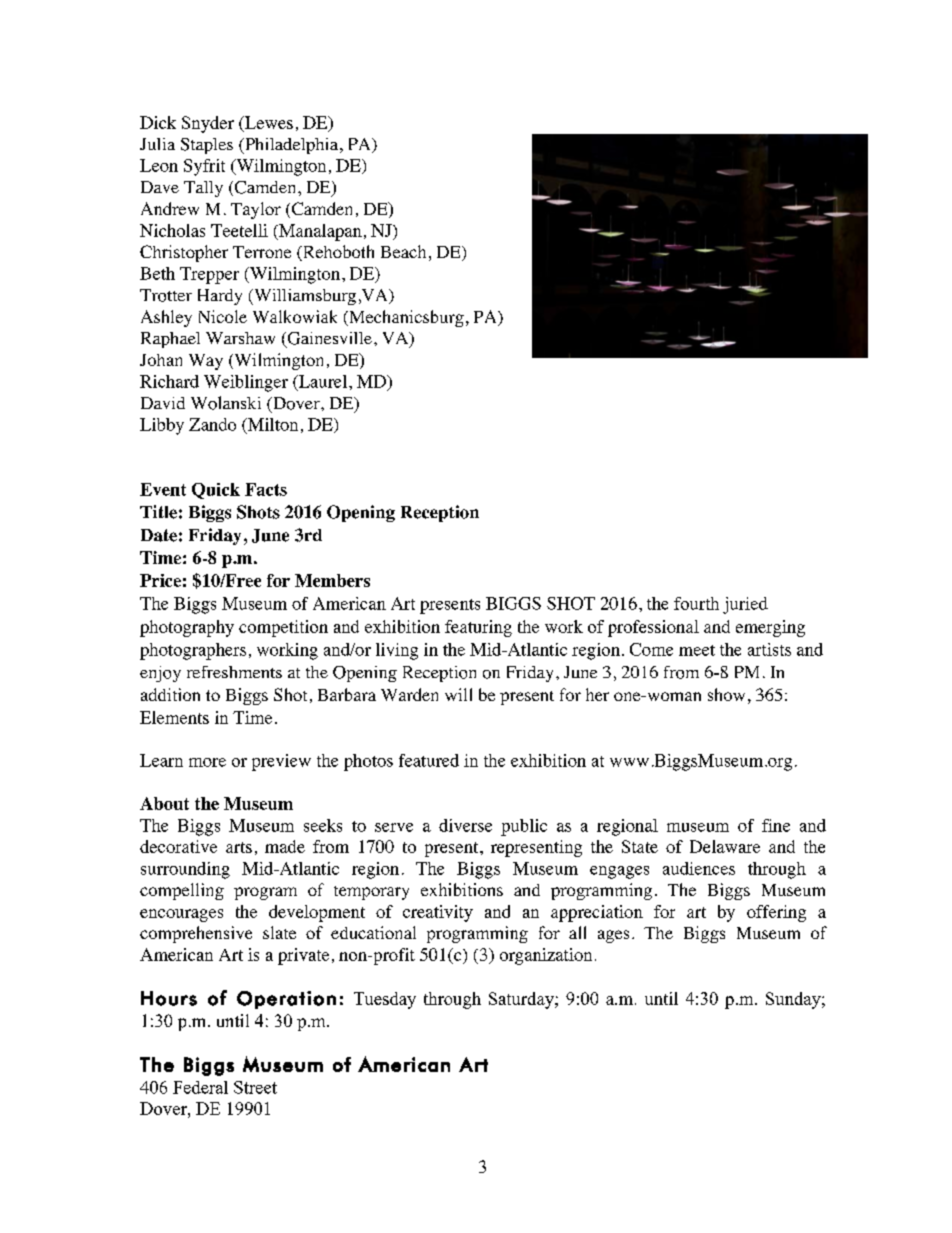  I want to click on photography, so click(187, 628).
